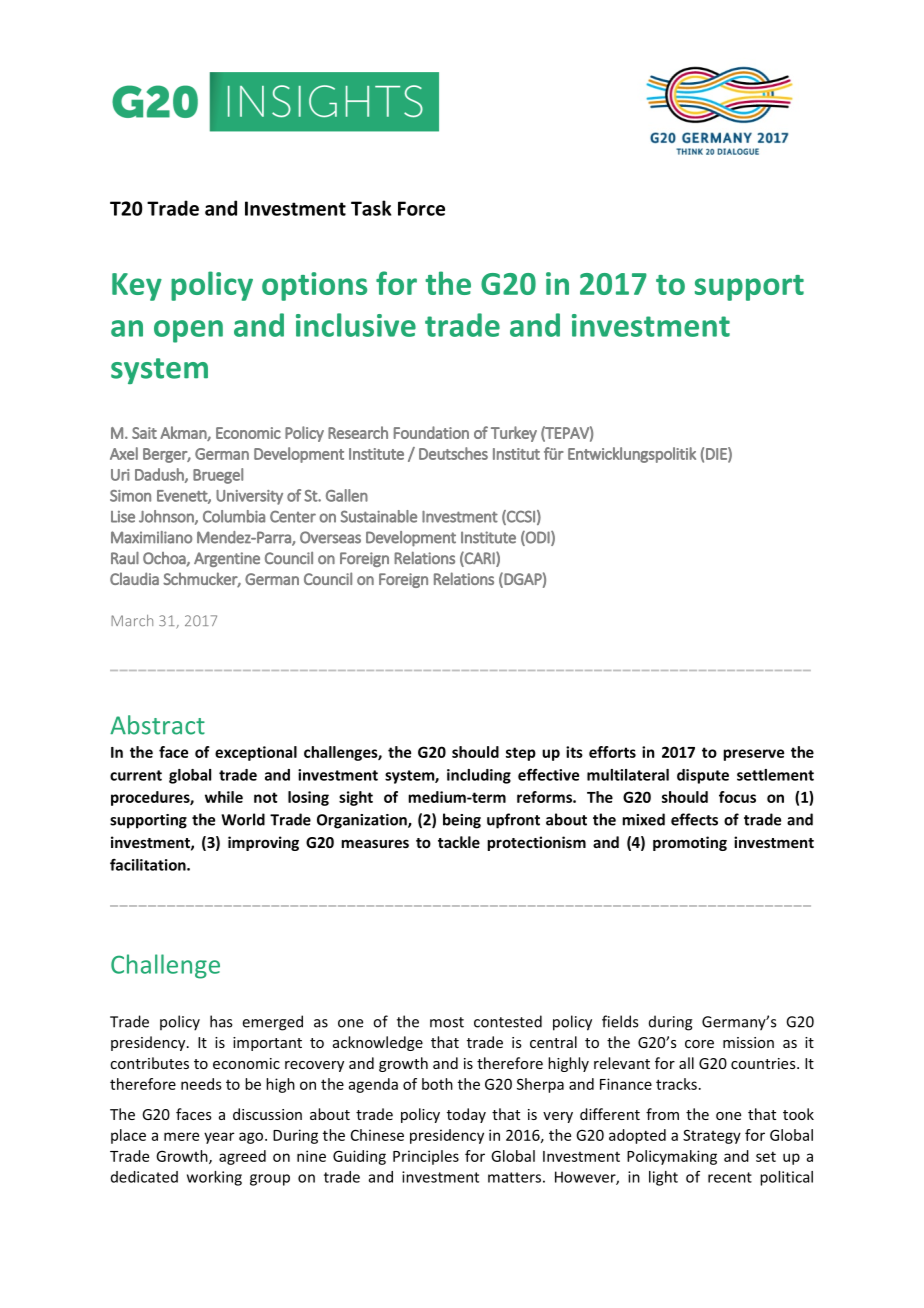 Image resolution: width=924 pixels, height=1308 pixels. What do you see at coordinates (243, 819) in the page?
I see `World` at bounding box center [243, 819].
